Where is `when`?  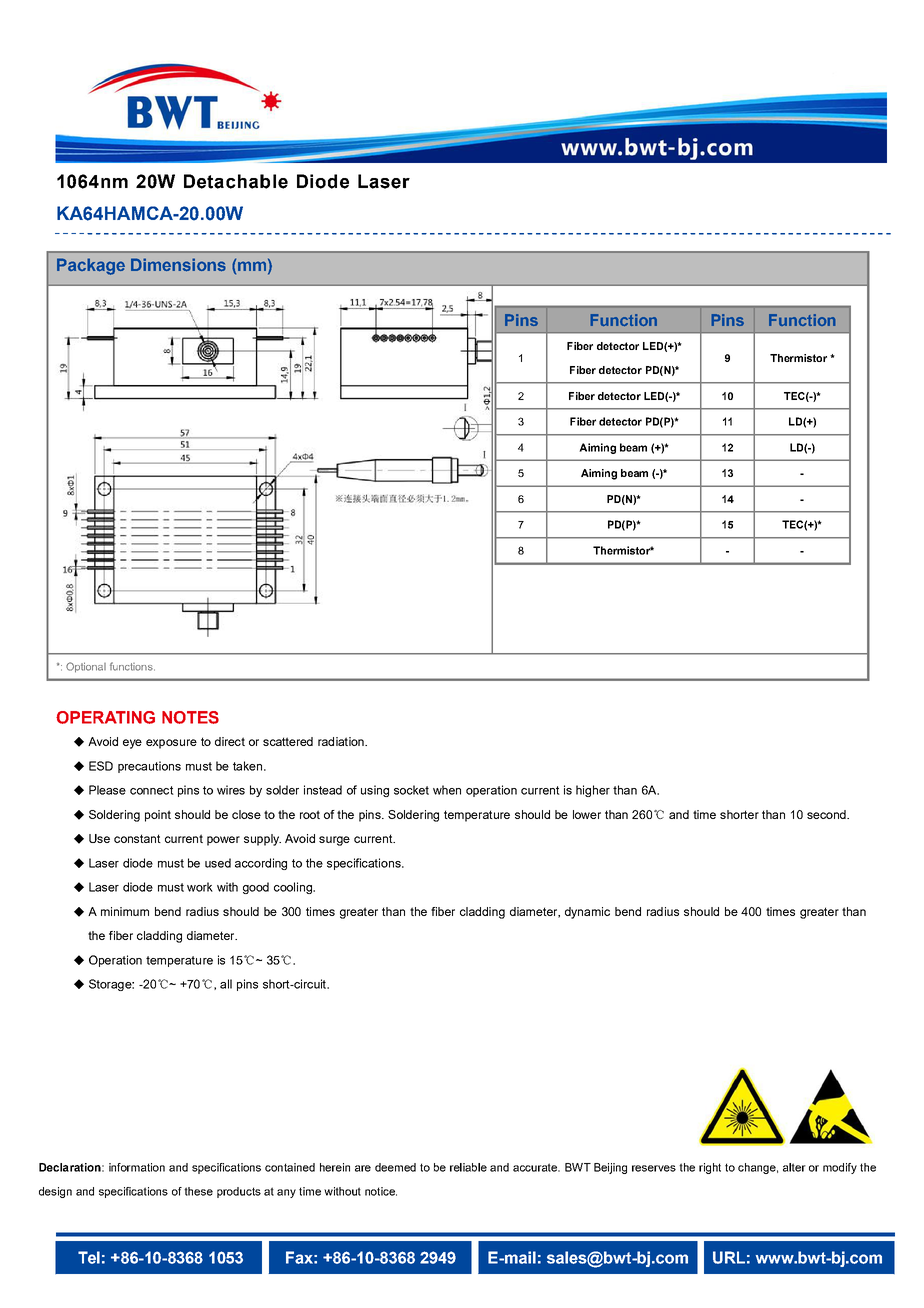 when is located at coordinates (447, 790).
